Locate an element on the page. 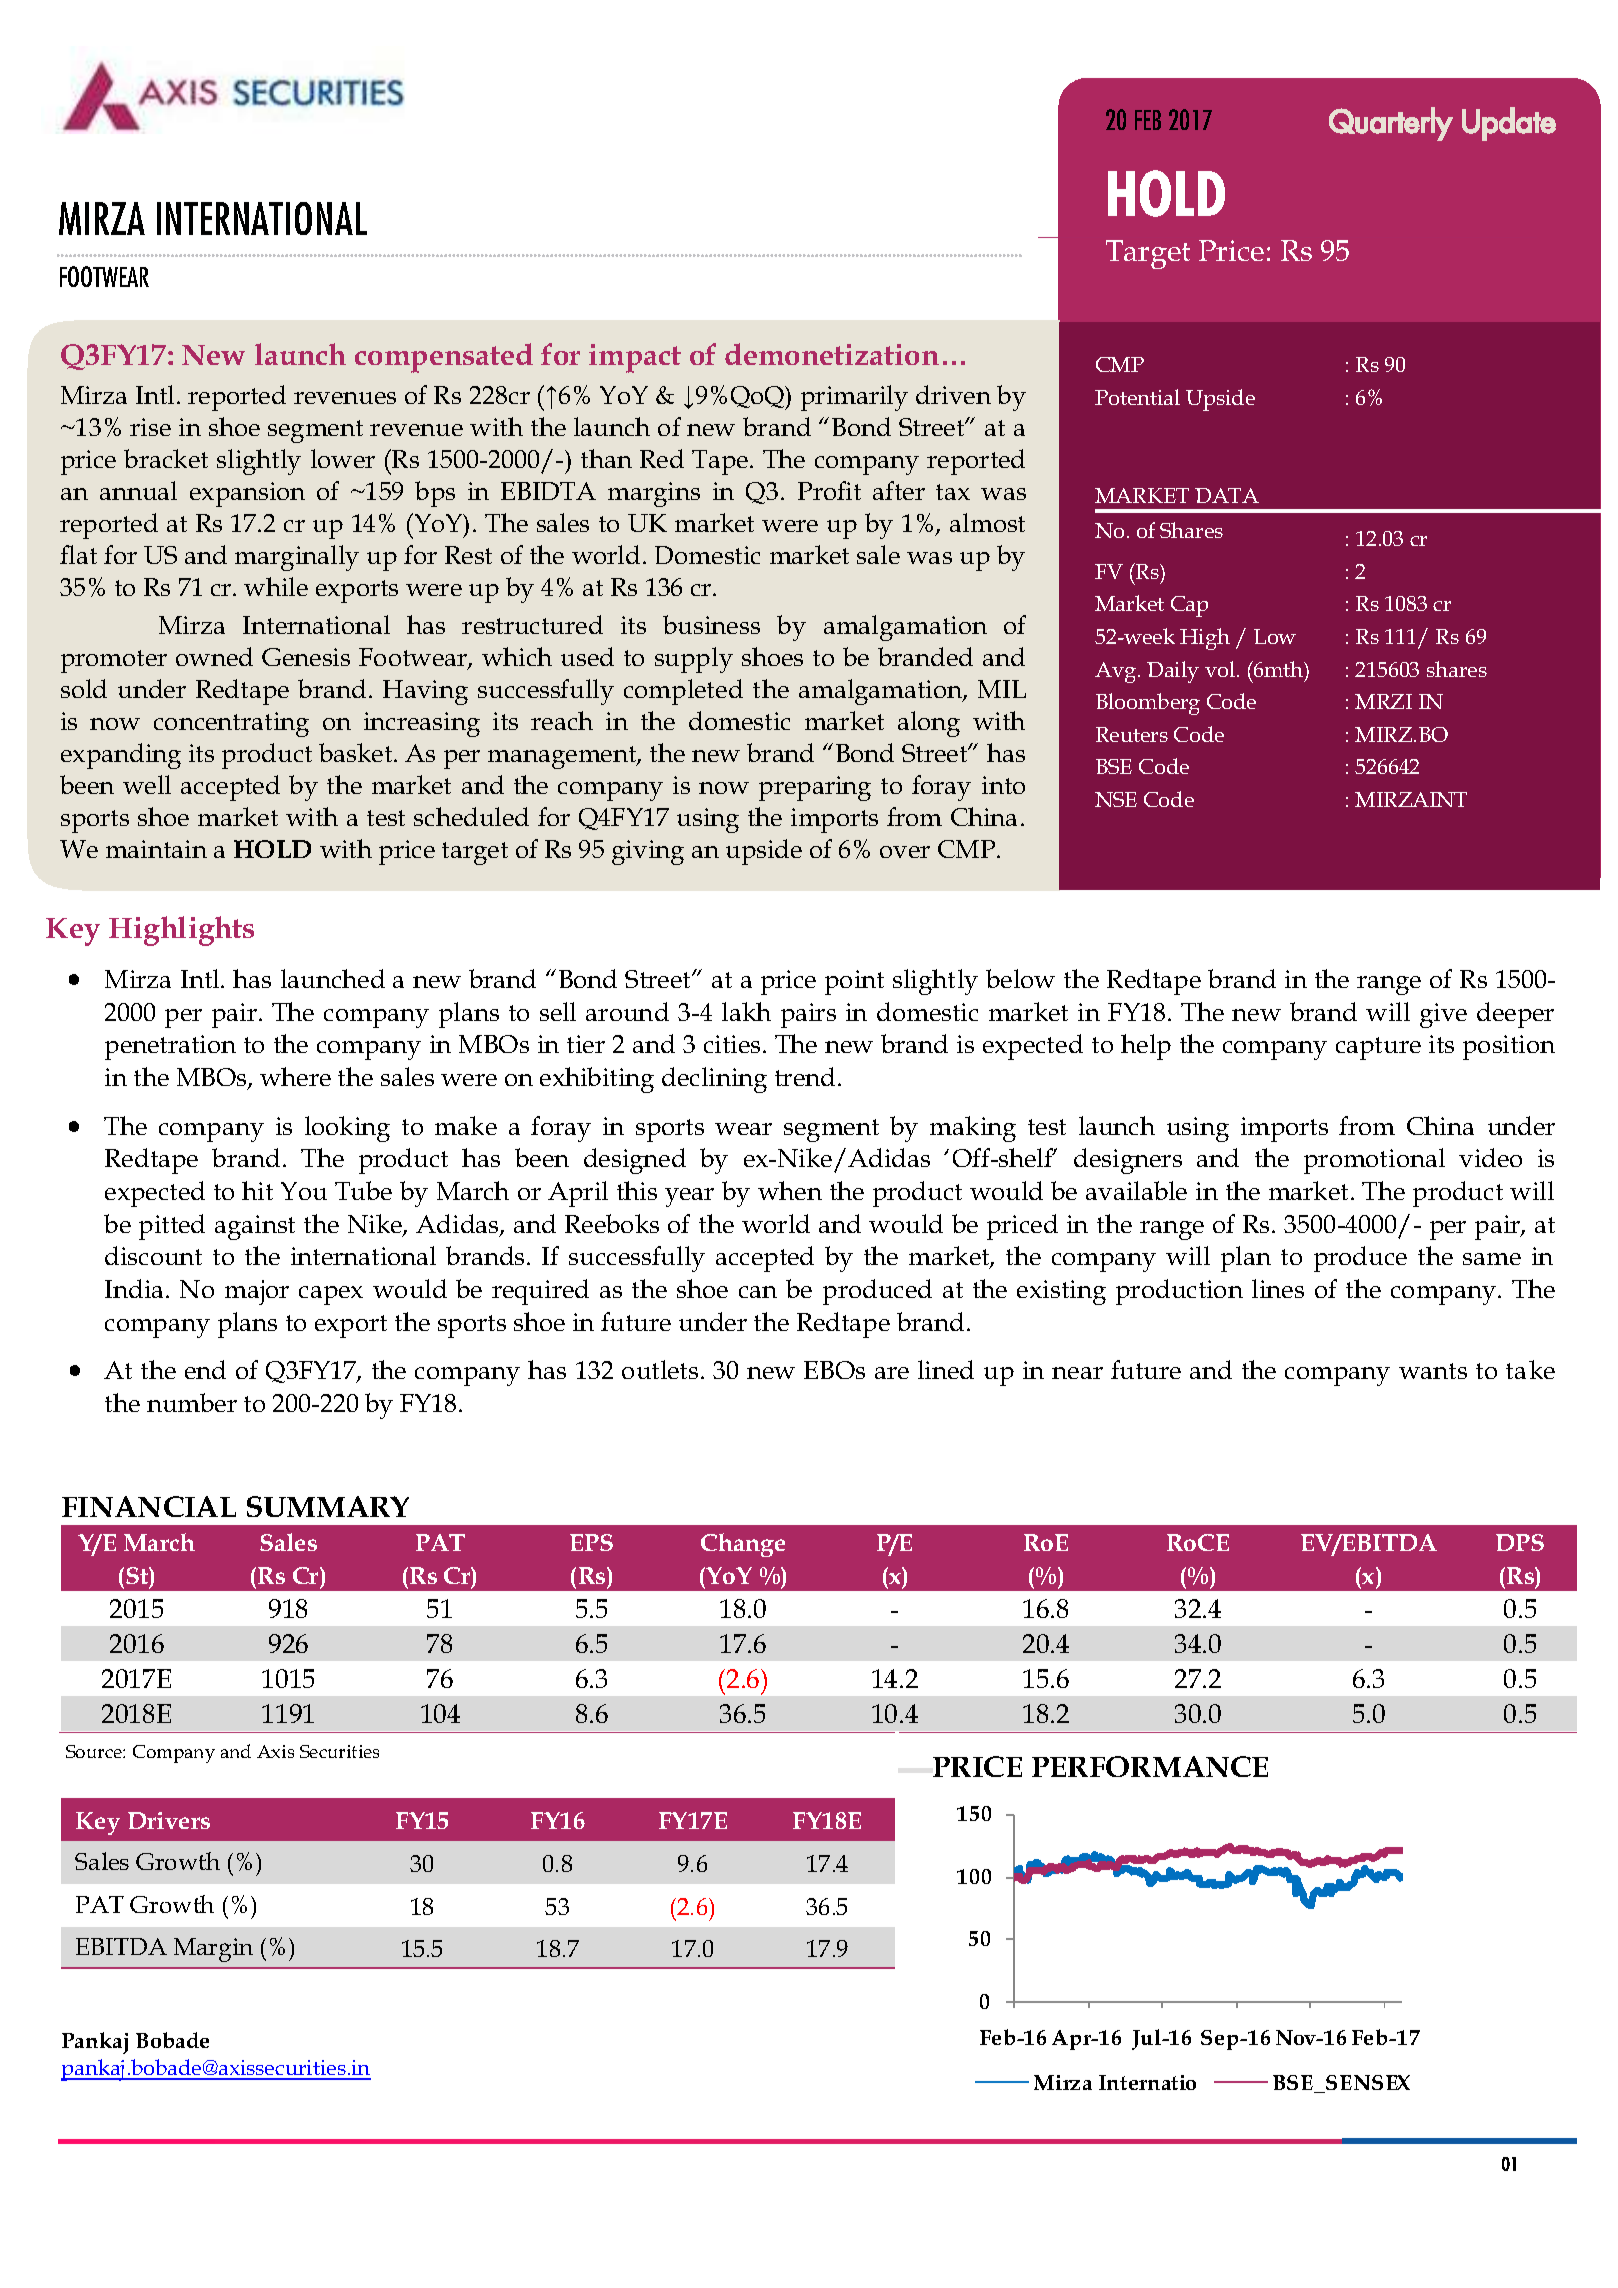  impact is located at coordinates (635, 358).
